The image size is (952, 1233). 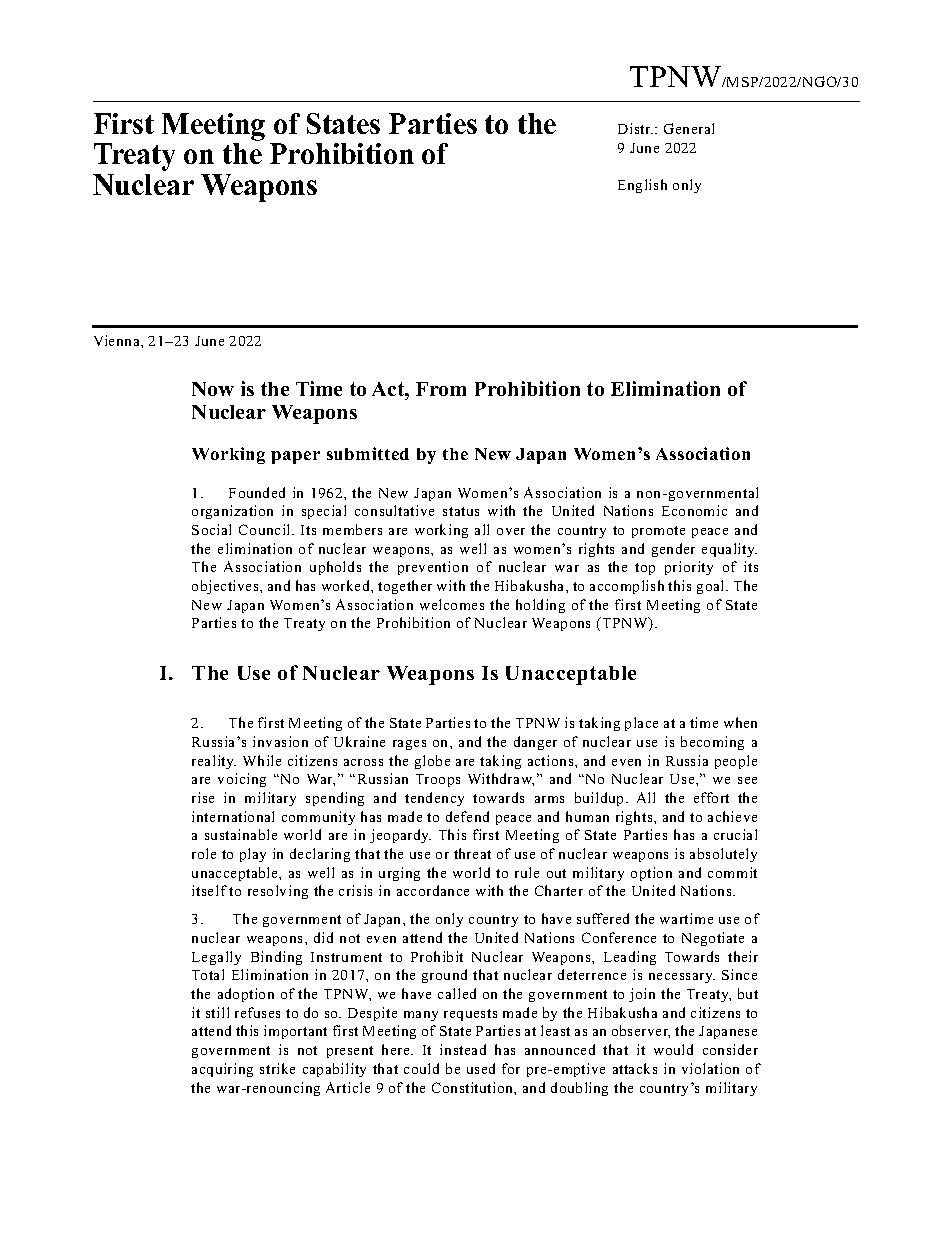 What do you see at coordinates (214, 762) in the page?
I see `reality` at bounding box center [214, 762].
